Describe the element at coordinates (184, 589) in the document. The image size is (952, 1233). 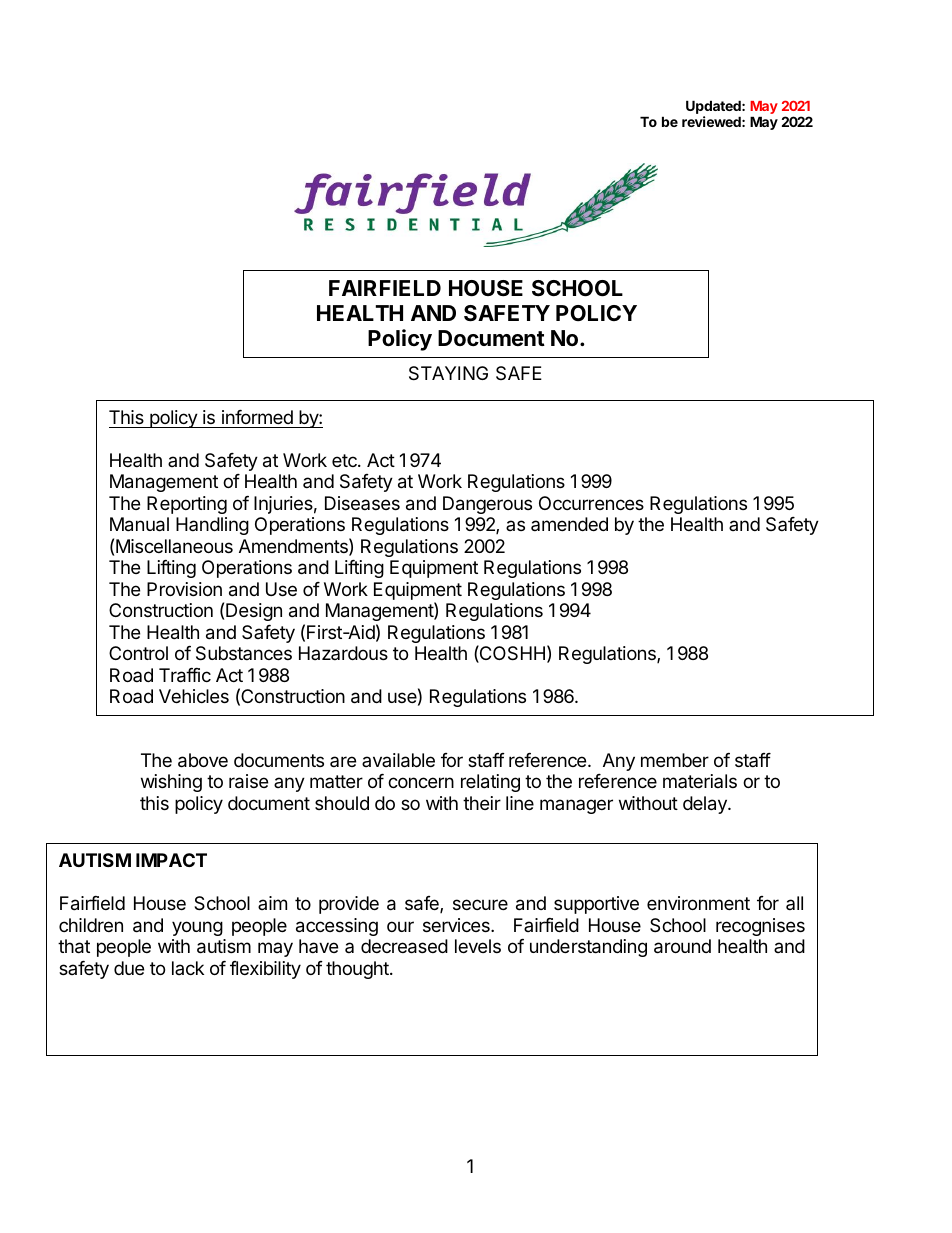
I see `Provision` at that location.
